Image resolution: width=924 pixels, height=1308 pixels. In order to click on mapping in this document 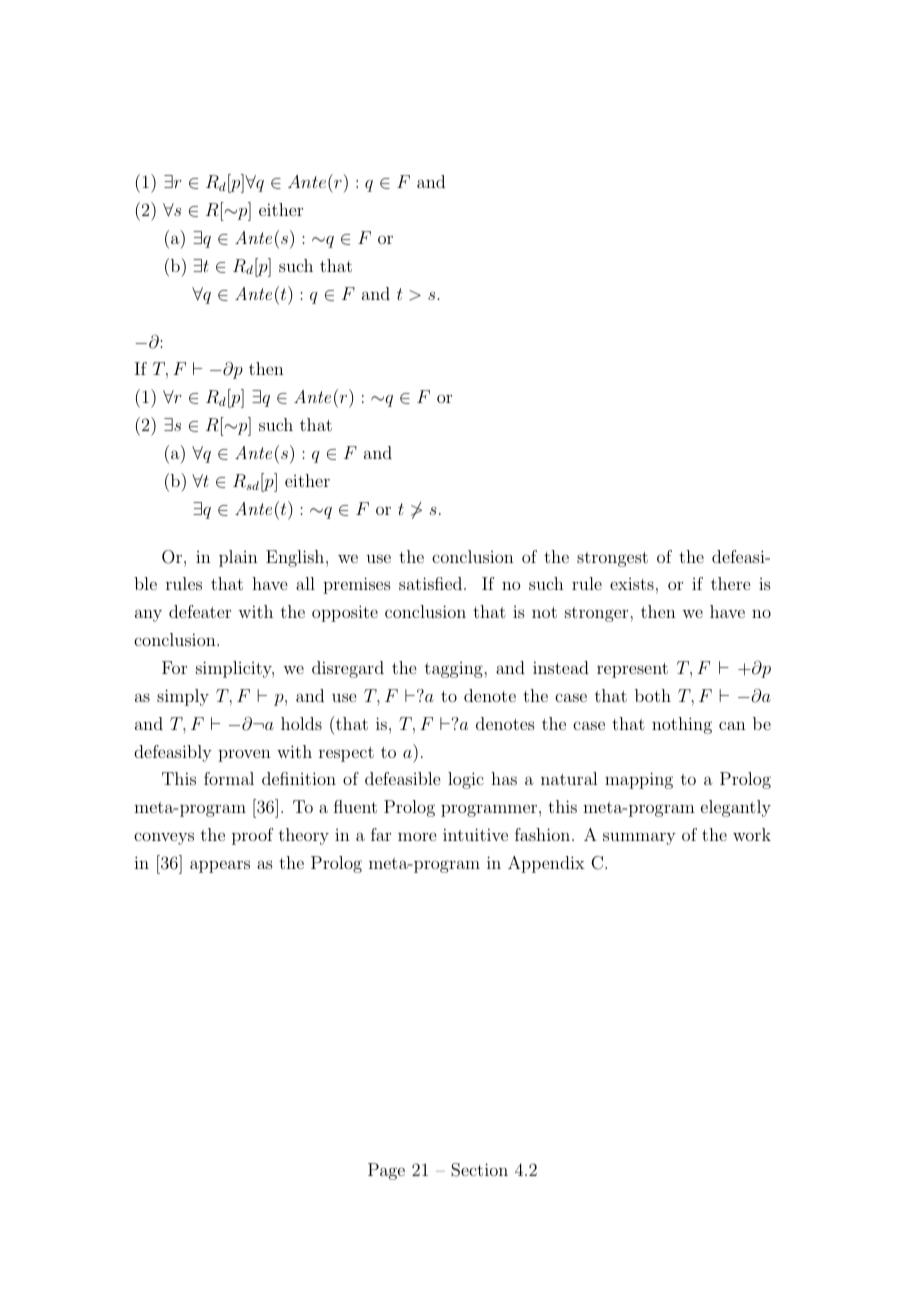, I will do `click(639, 780)`.
